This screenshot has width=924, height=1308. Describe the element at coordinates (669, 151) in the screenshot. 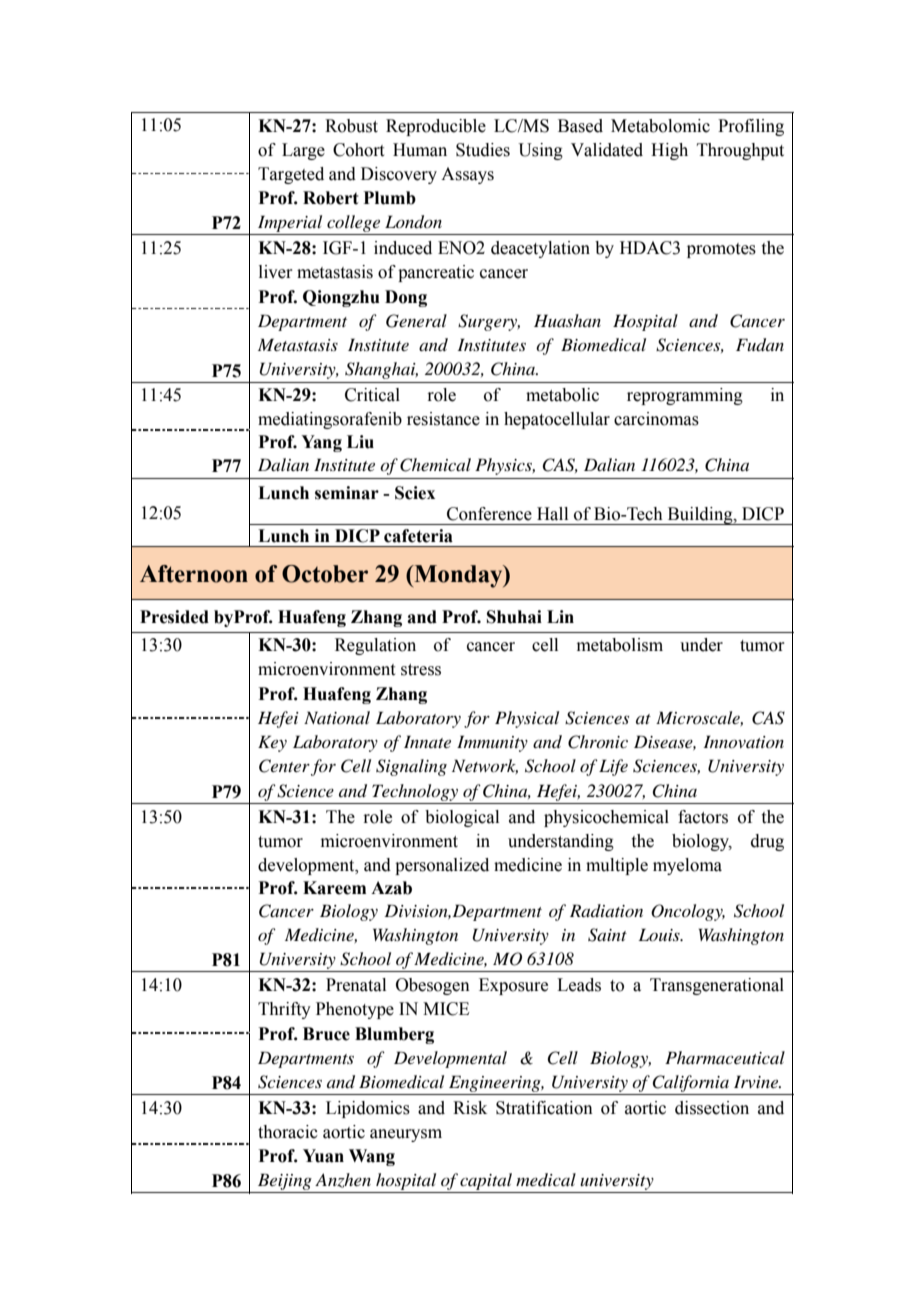

I see `High` at that location.
